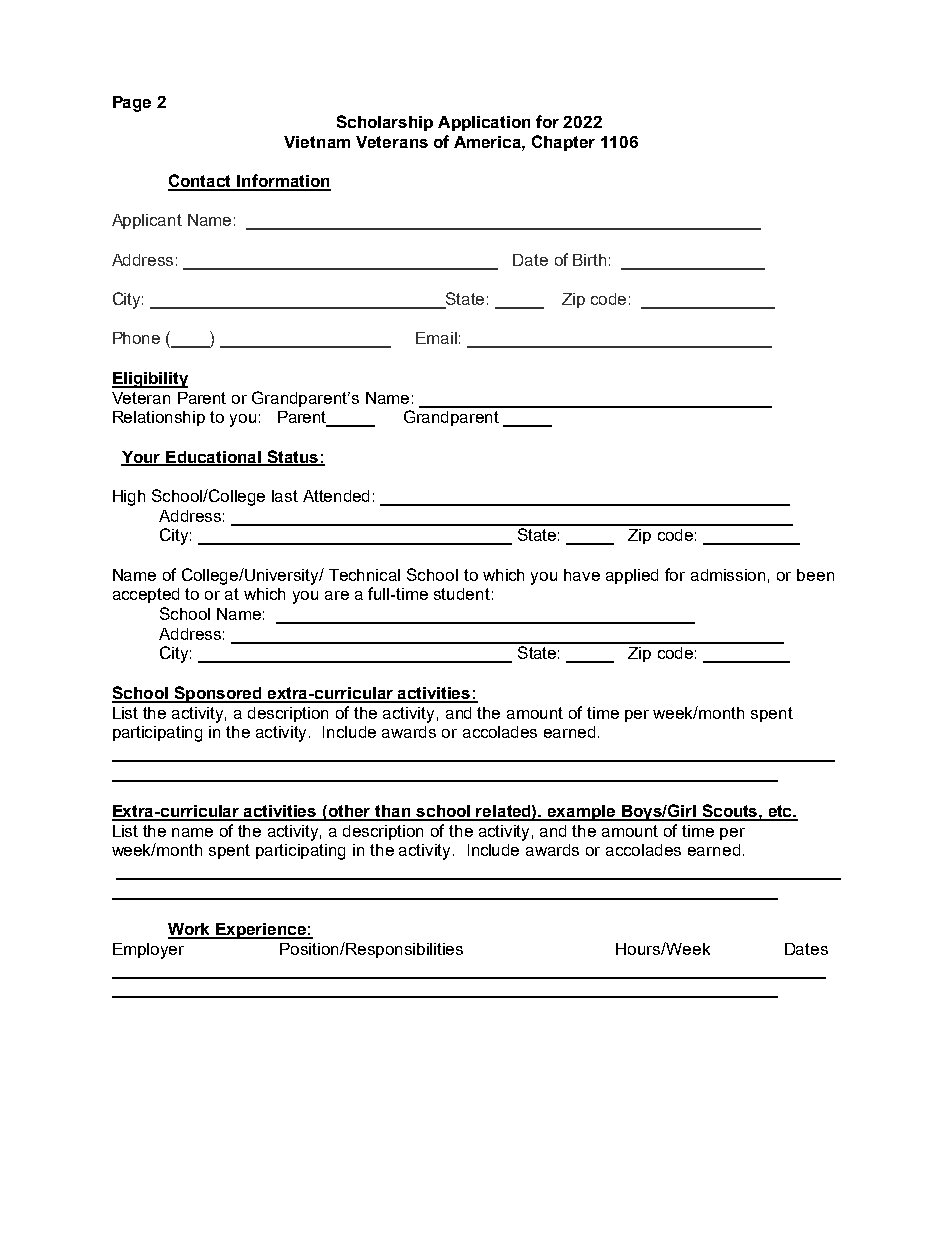  Describe the element at coordinates (484, 123) in the image. I see `Application` at that location.
